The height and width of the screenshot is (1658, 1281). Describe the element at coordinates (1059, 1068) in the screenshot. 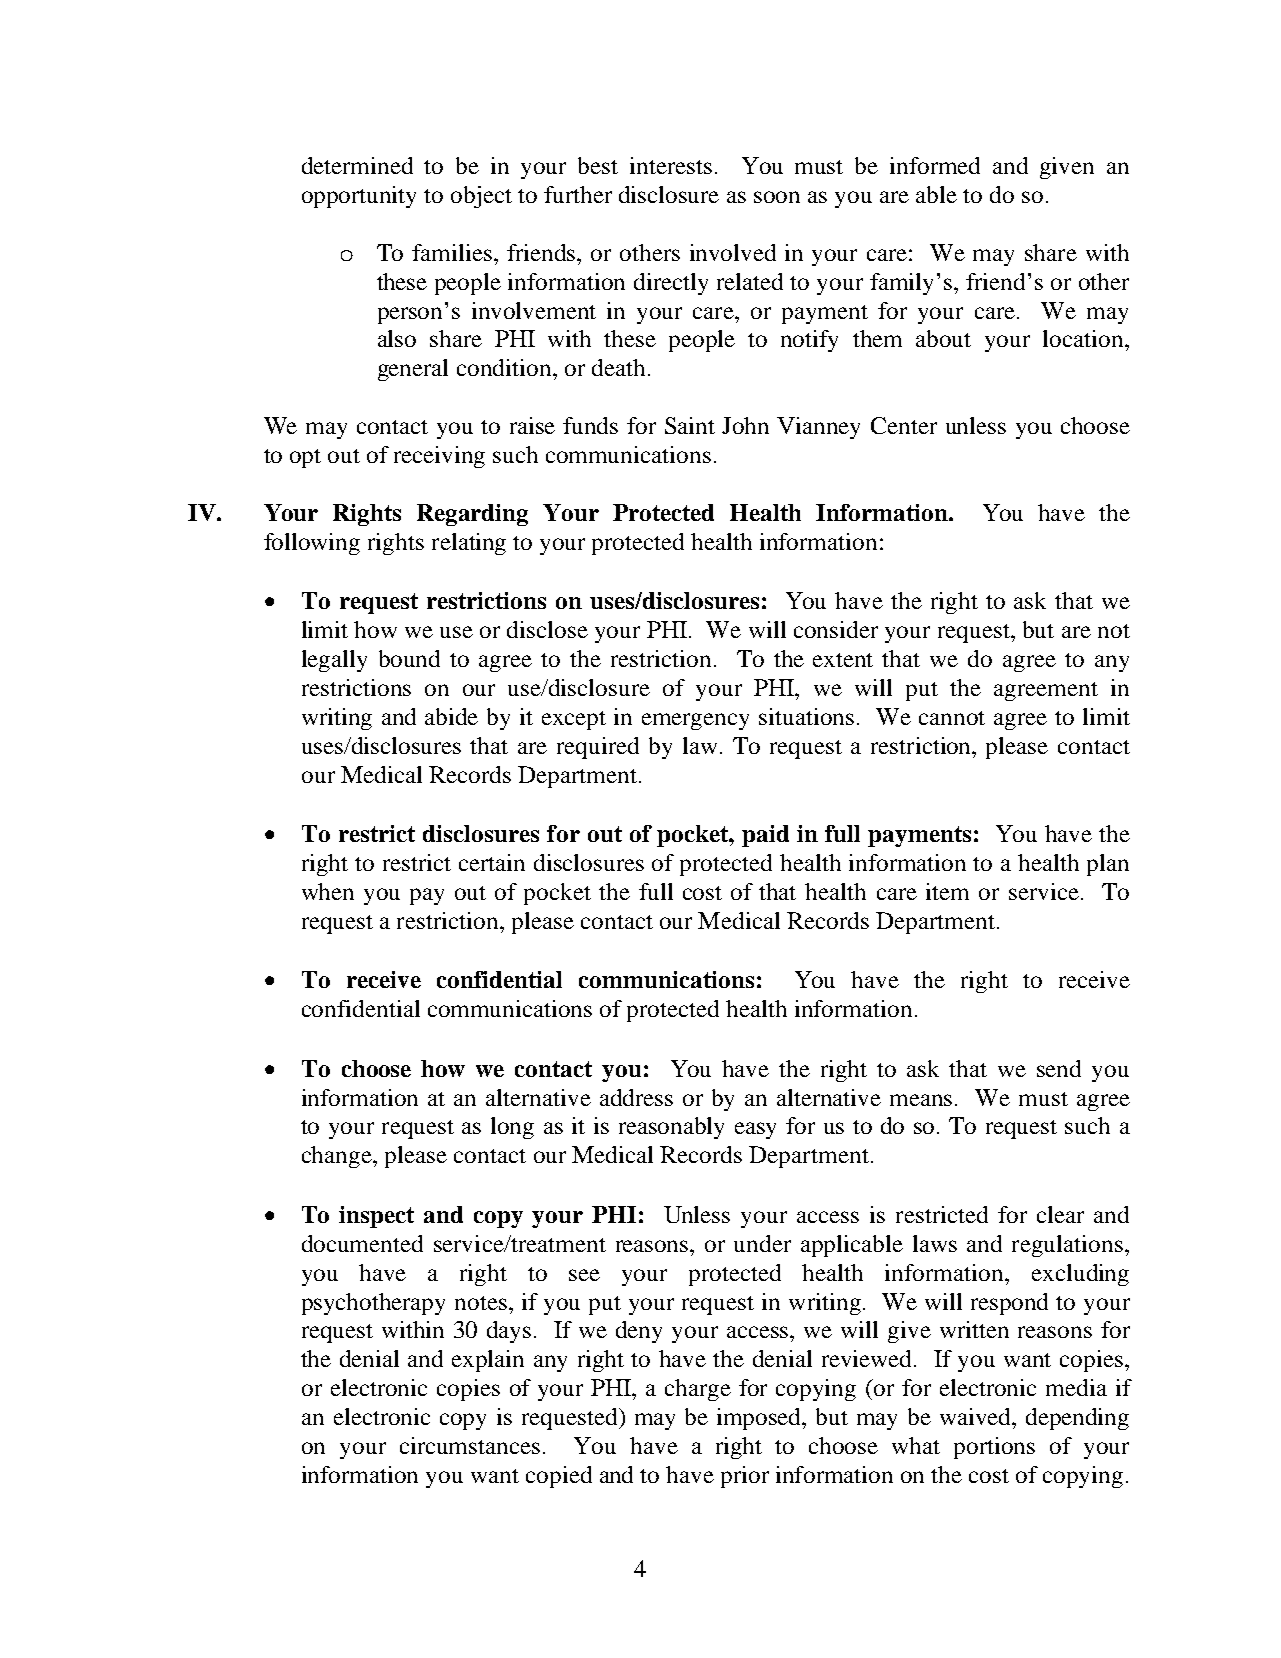

I see `send` at that location.
